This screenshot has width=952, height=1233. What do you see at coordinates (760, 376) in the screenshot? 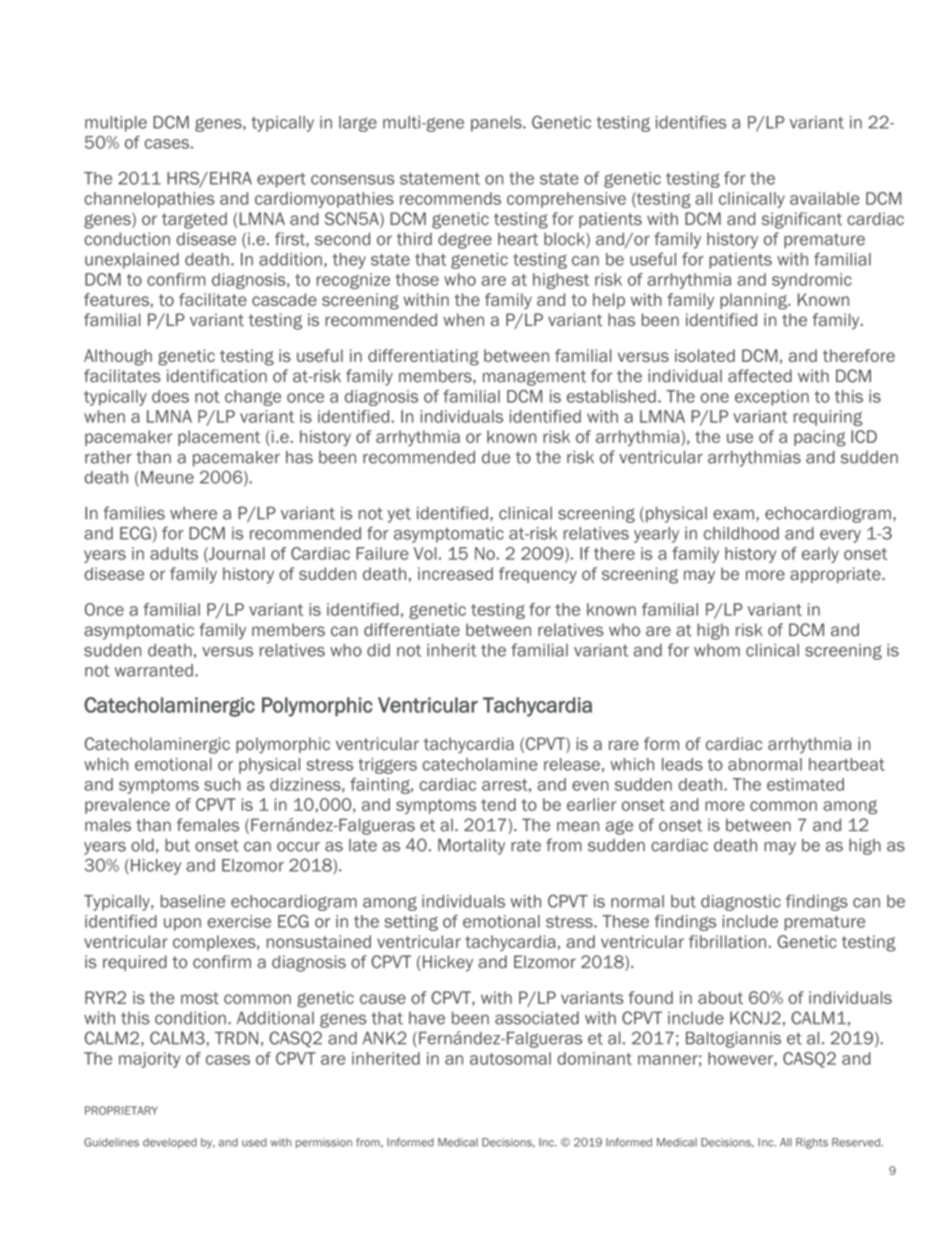
I see `affected` at bounding box center [760, 376].
